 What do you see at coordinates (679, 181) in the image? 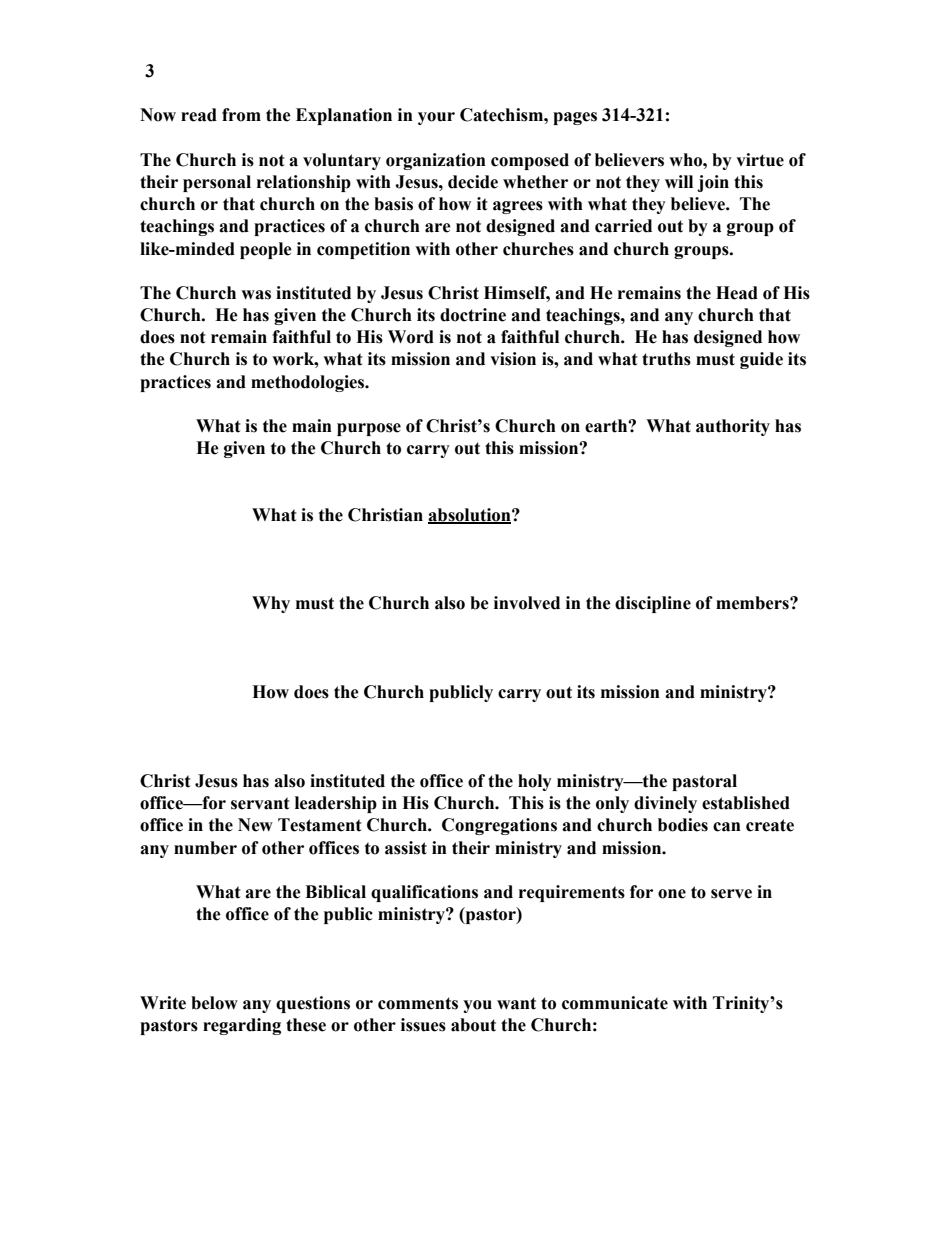
I see `will` at bounding box center [679, 181].
